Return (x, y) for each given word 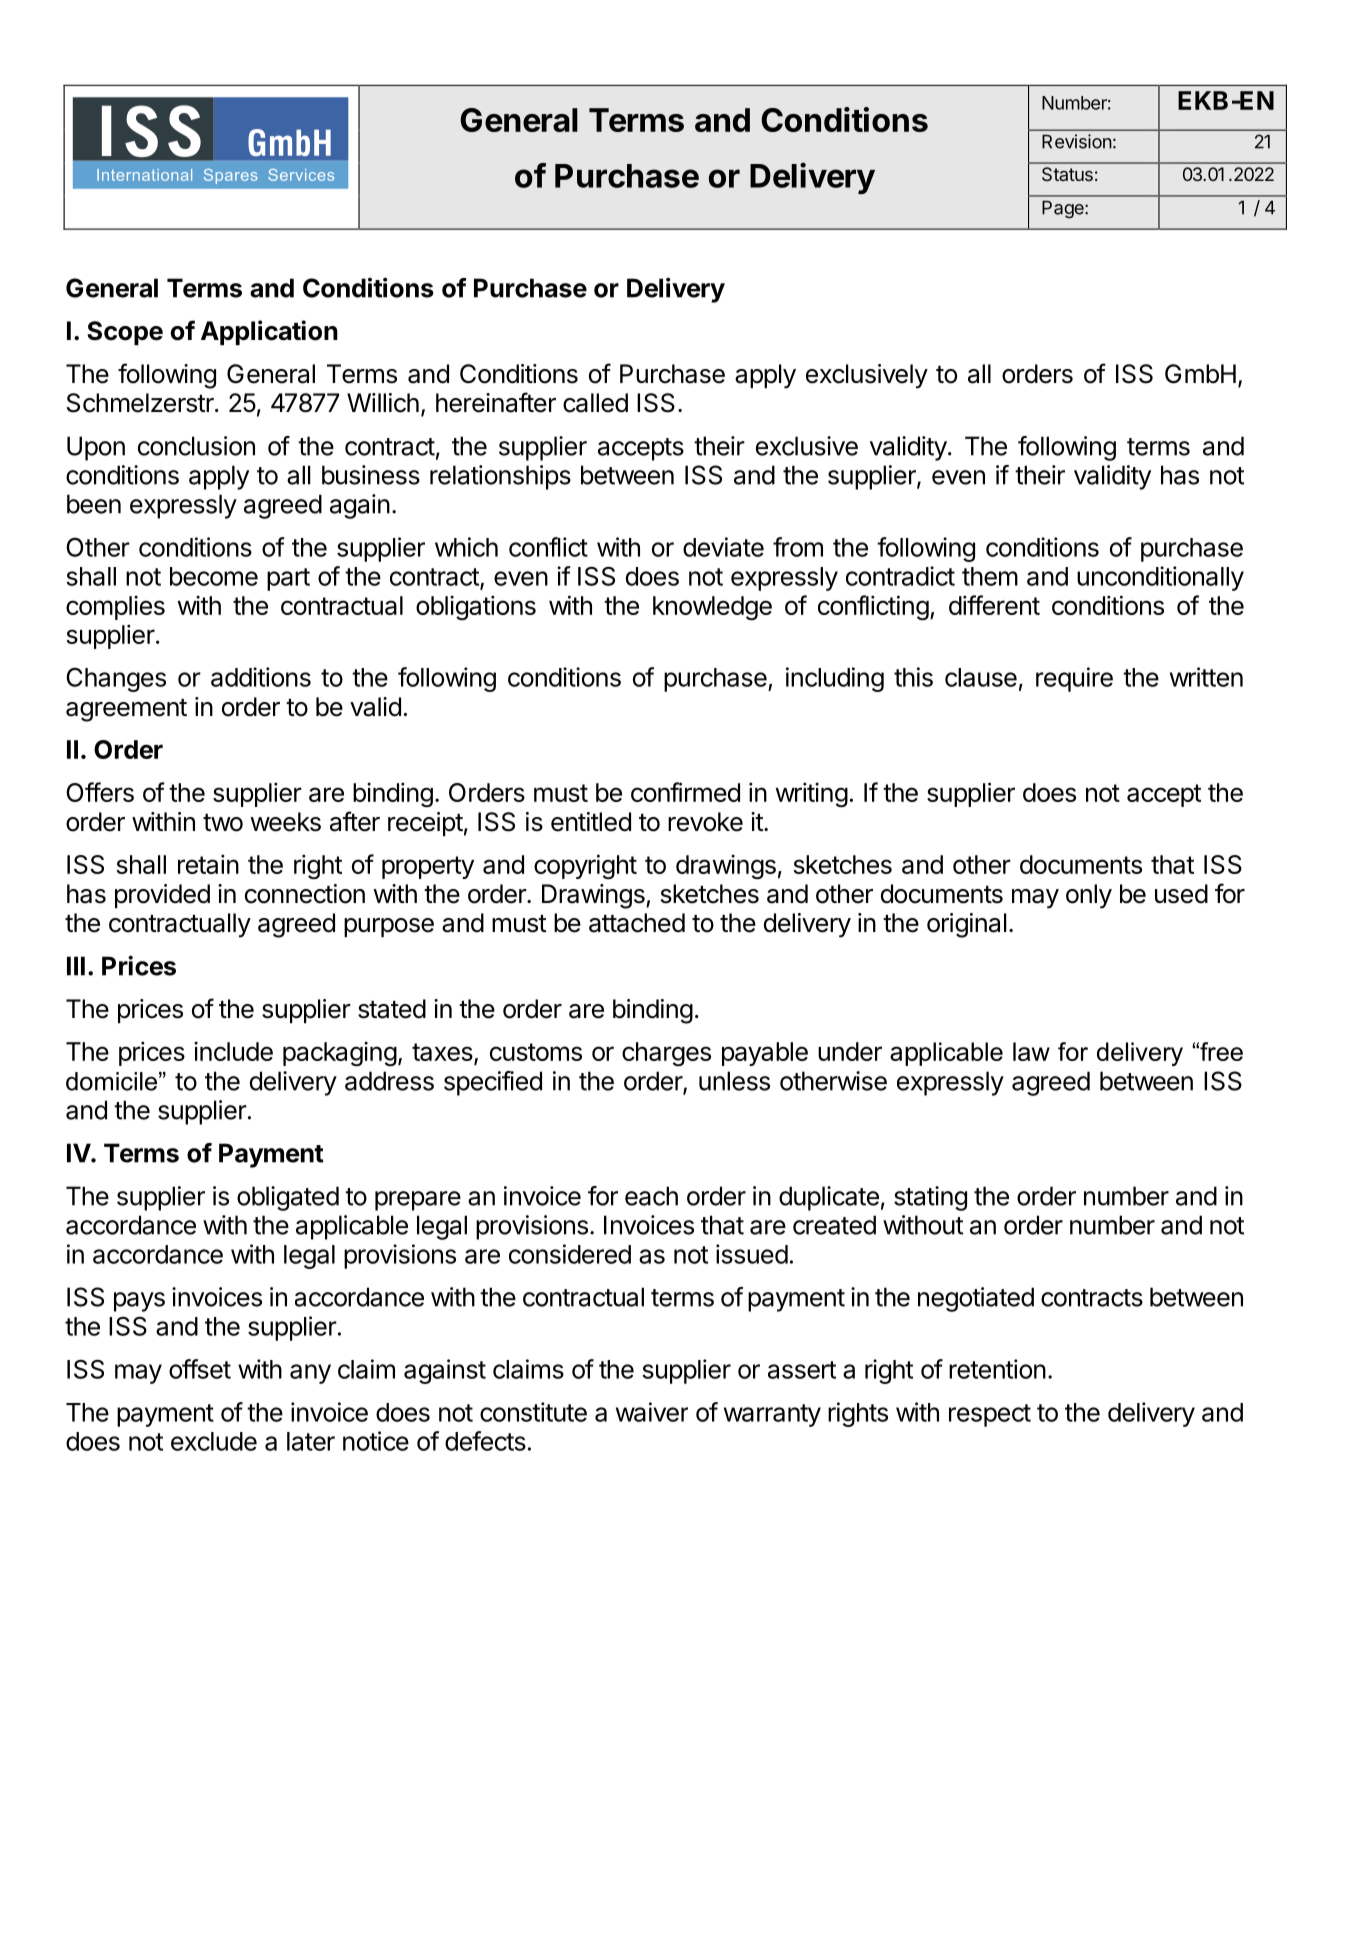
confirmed (685, 792)
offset (200, 1369)
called (595, 403)
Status (1067, 174)
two (223, 823)
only (1089, 896)
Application (269, 332)
